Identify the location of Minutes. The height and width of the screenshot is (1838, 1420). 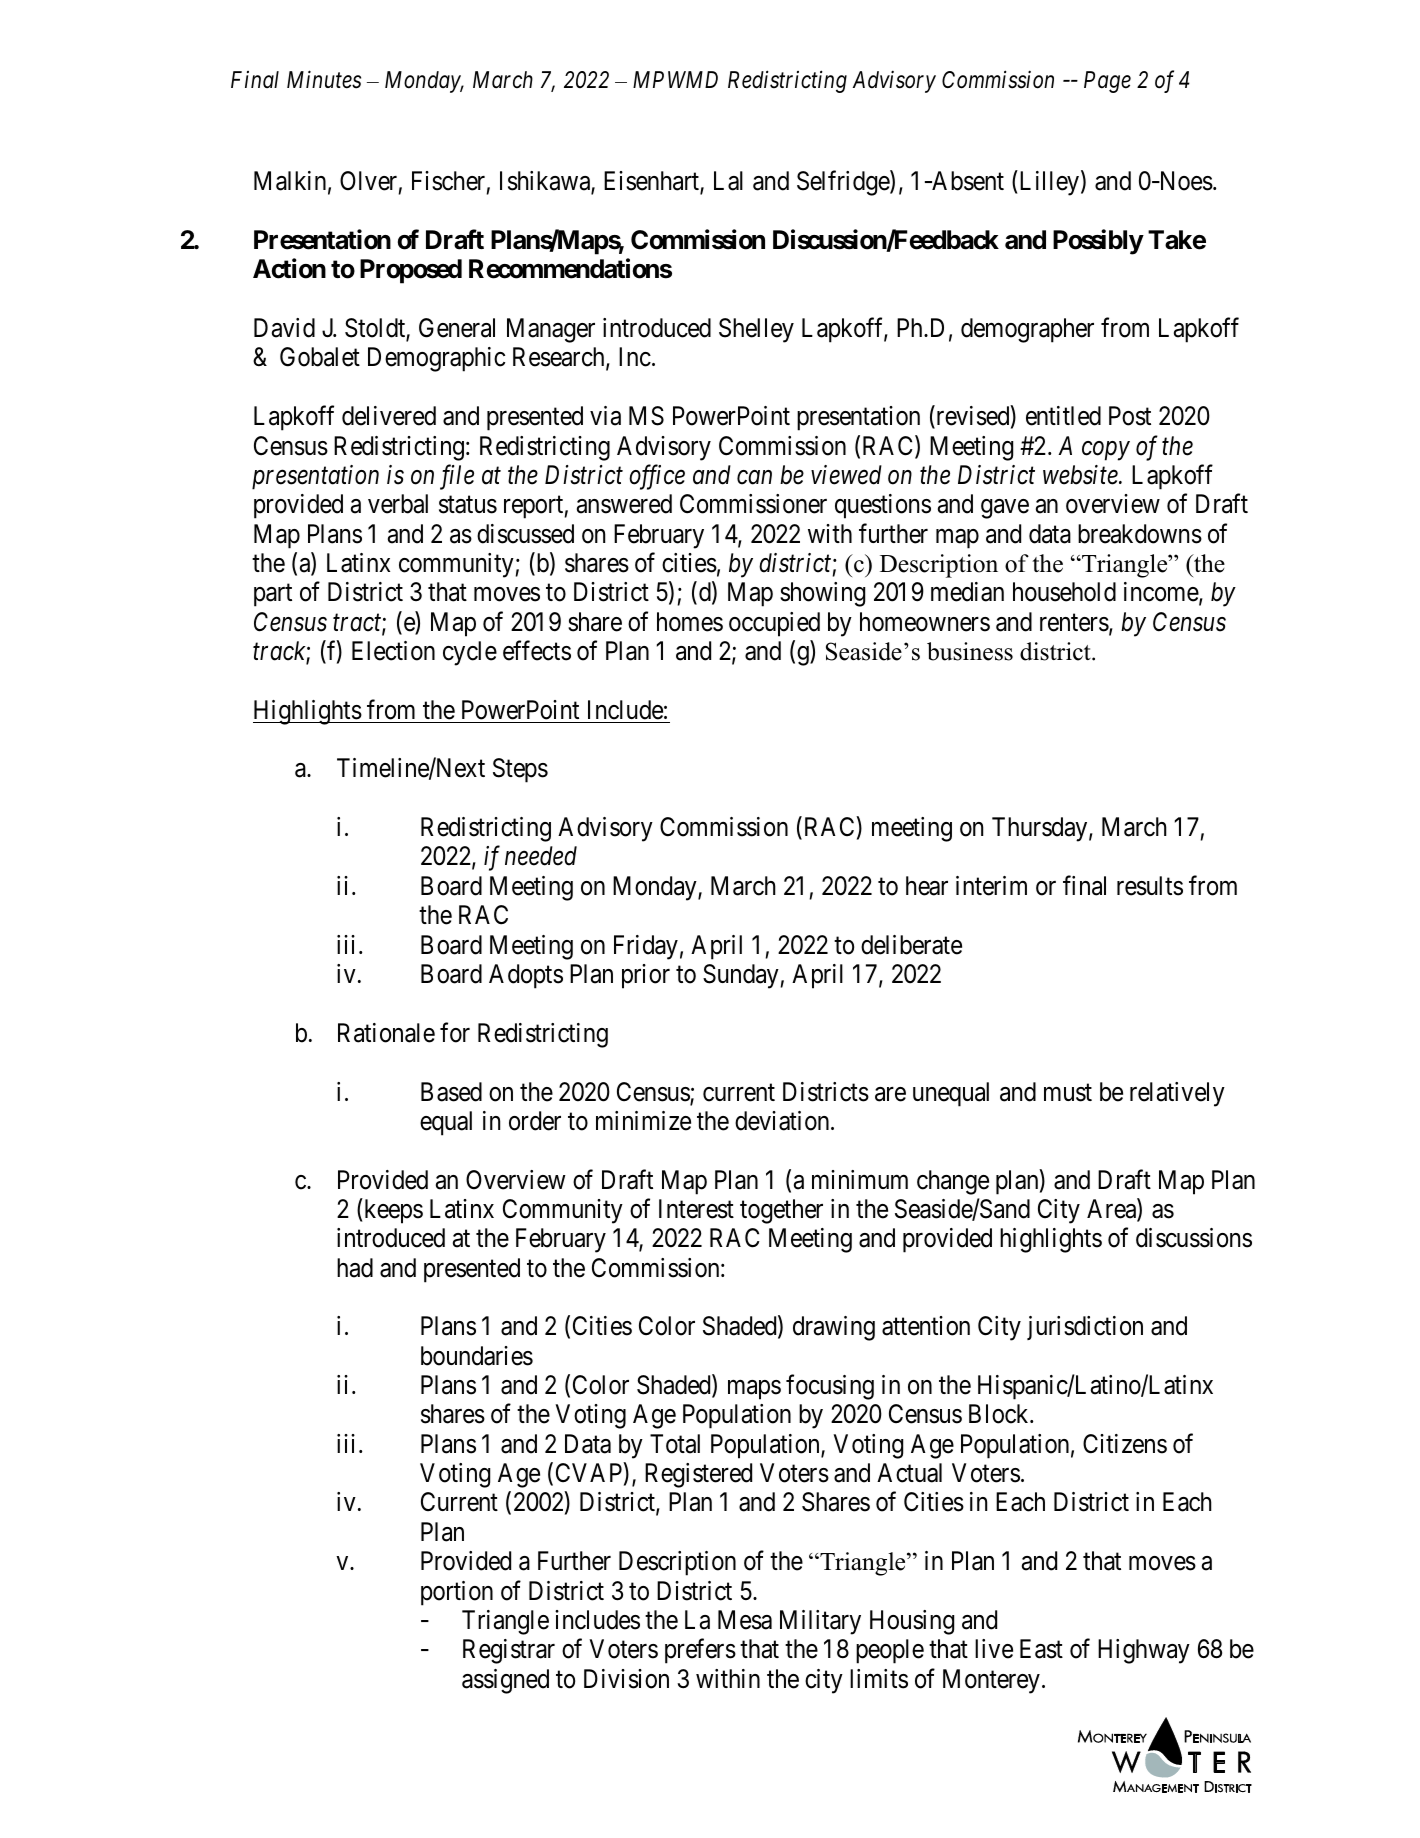
(324, 80).
